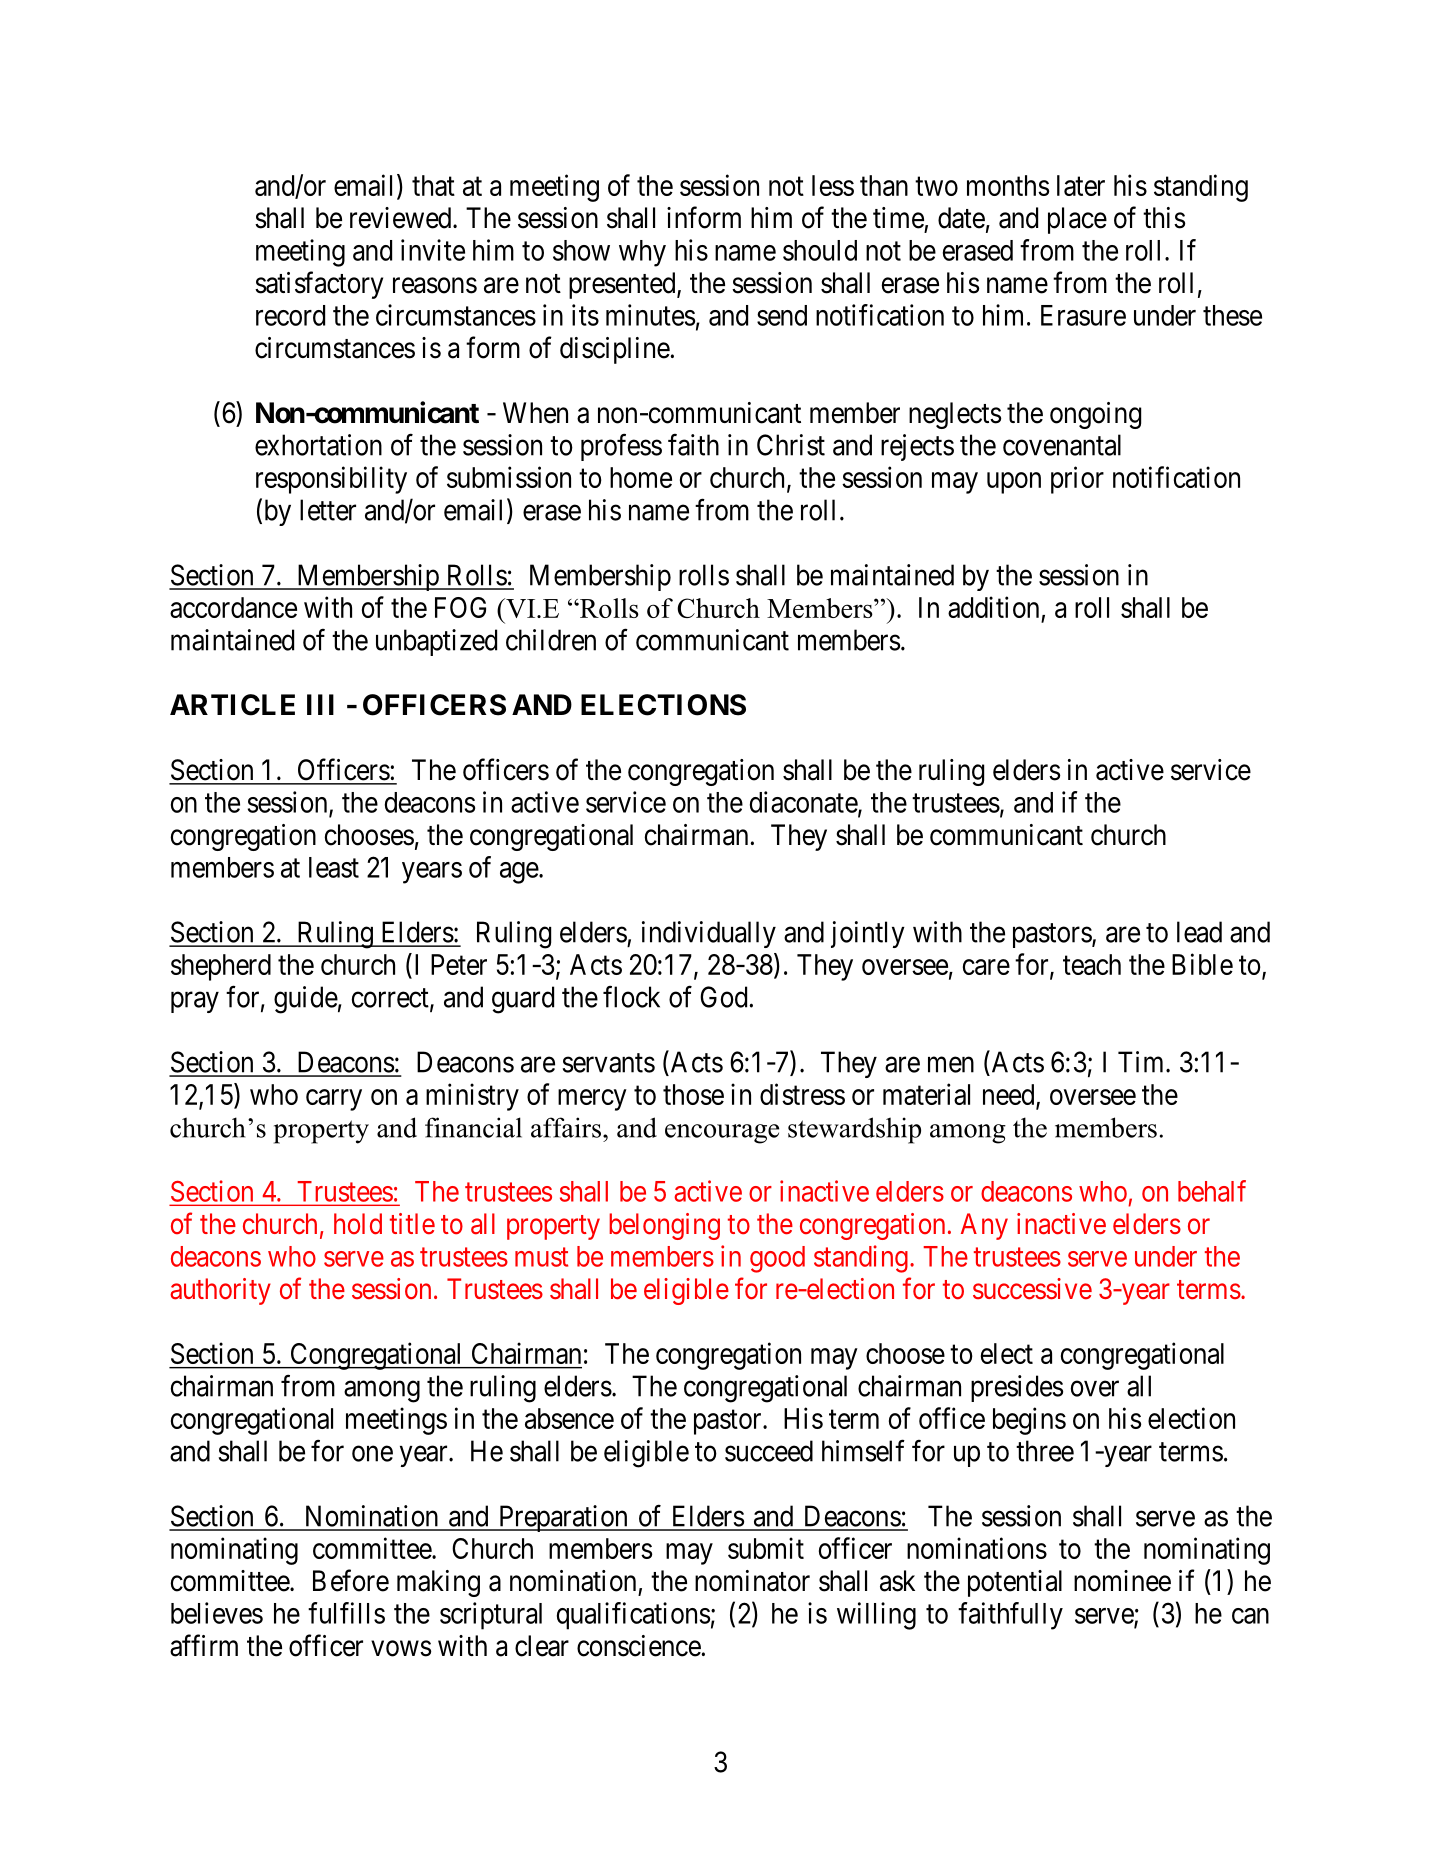 Image resolution: width=1440 pixels, height=1863 pixels. I want to click on Before, so click(351, 1580).
